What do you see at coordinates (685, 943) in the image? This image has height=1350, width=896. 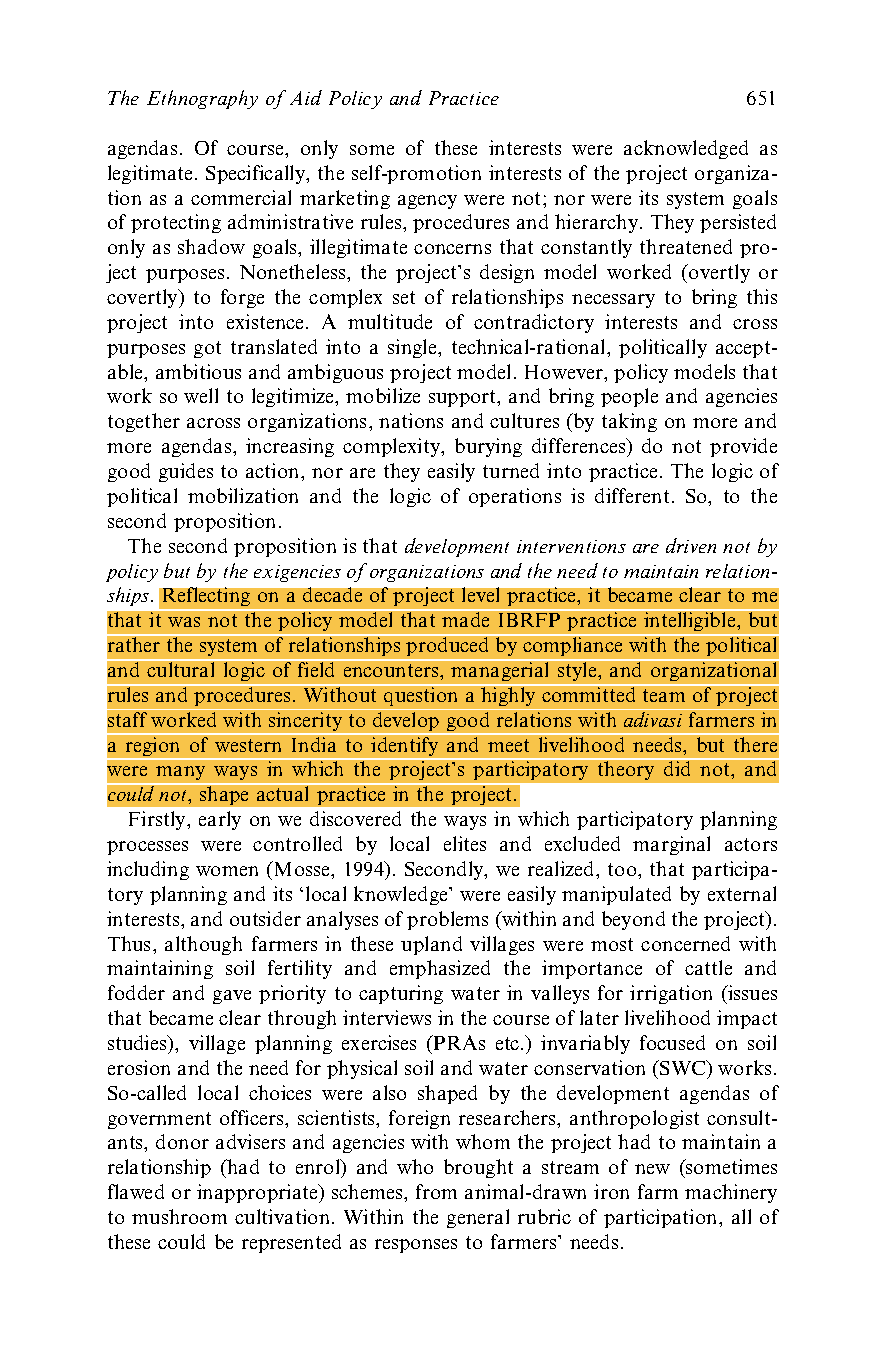 I see `concerned` at bounding box center [685, 943].
